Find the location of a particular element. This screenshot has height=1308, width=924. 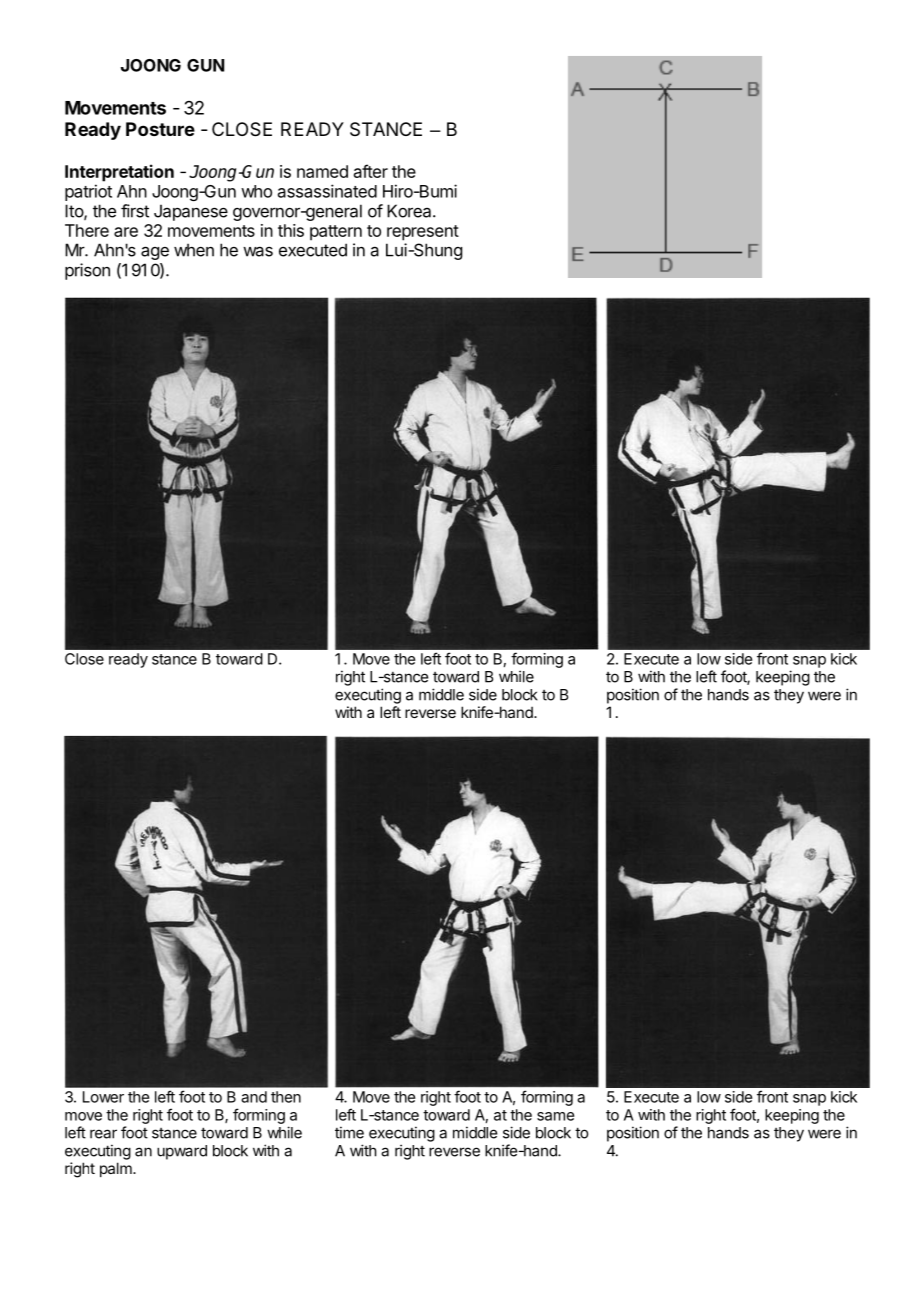

was is located at coordinates (258, 251).
